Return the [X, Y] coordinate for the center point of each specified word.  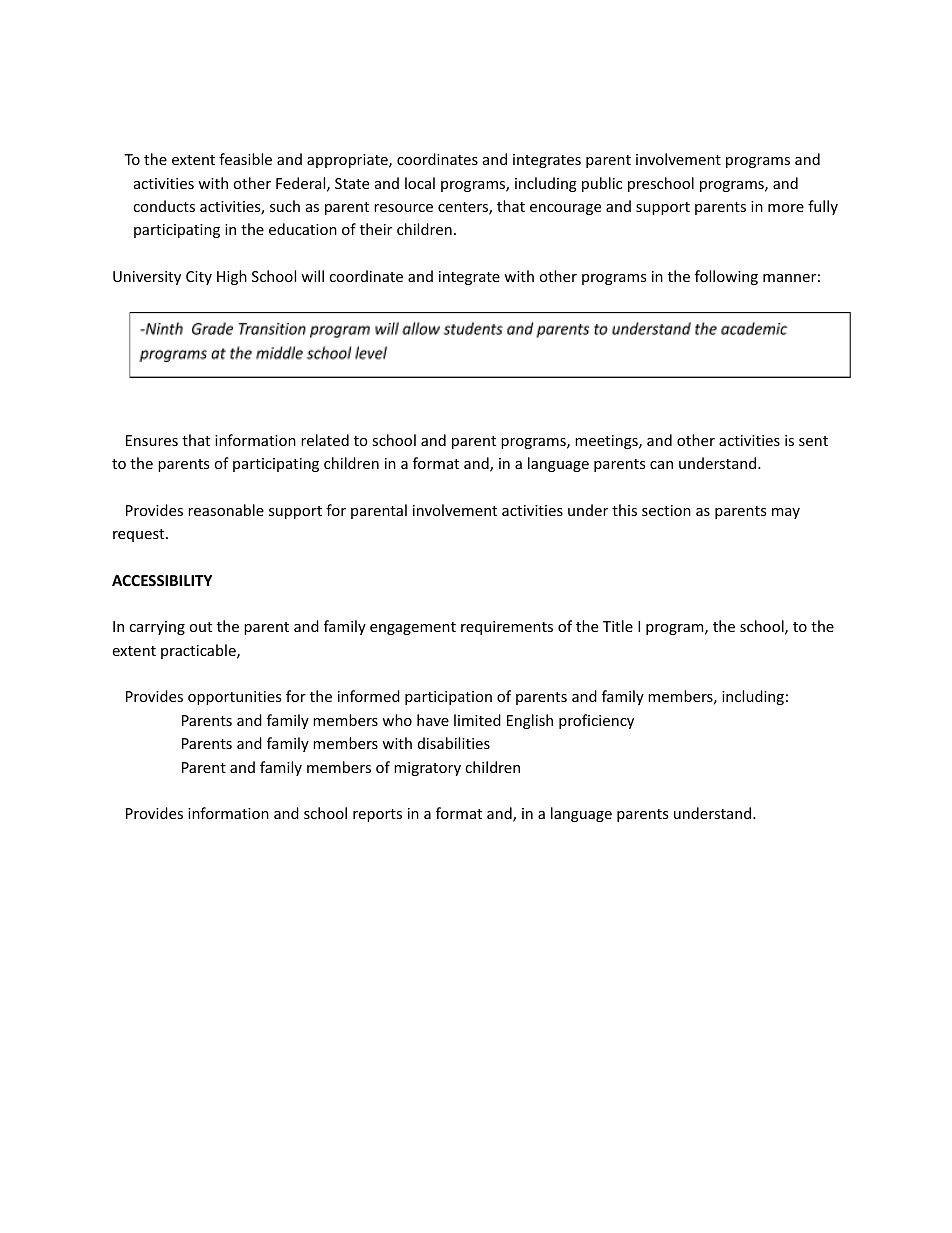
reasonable [226, 510]
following [726, 277]
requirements [507, 628]
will [312, 276]
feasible [245, 159]
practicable [199, 651]
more [786, 208]
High [232, 277]
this [624, 510]
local [420, 183]
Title [618, 626]
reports [377, 815]
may [786, 513]
